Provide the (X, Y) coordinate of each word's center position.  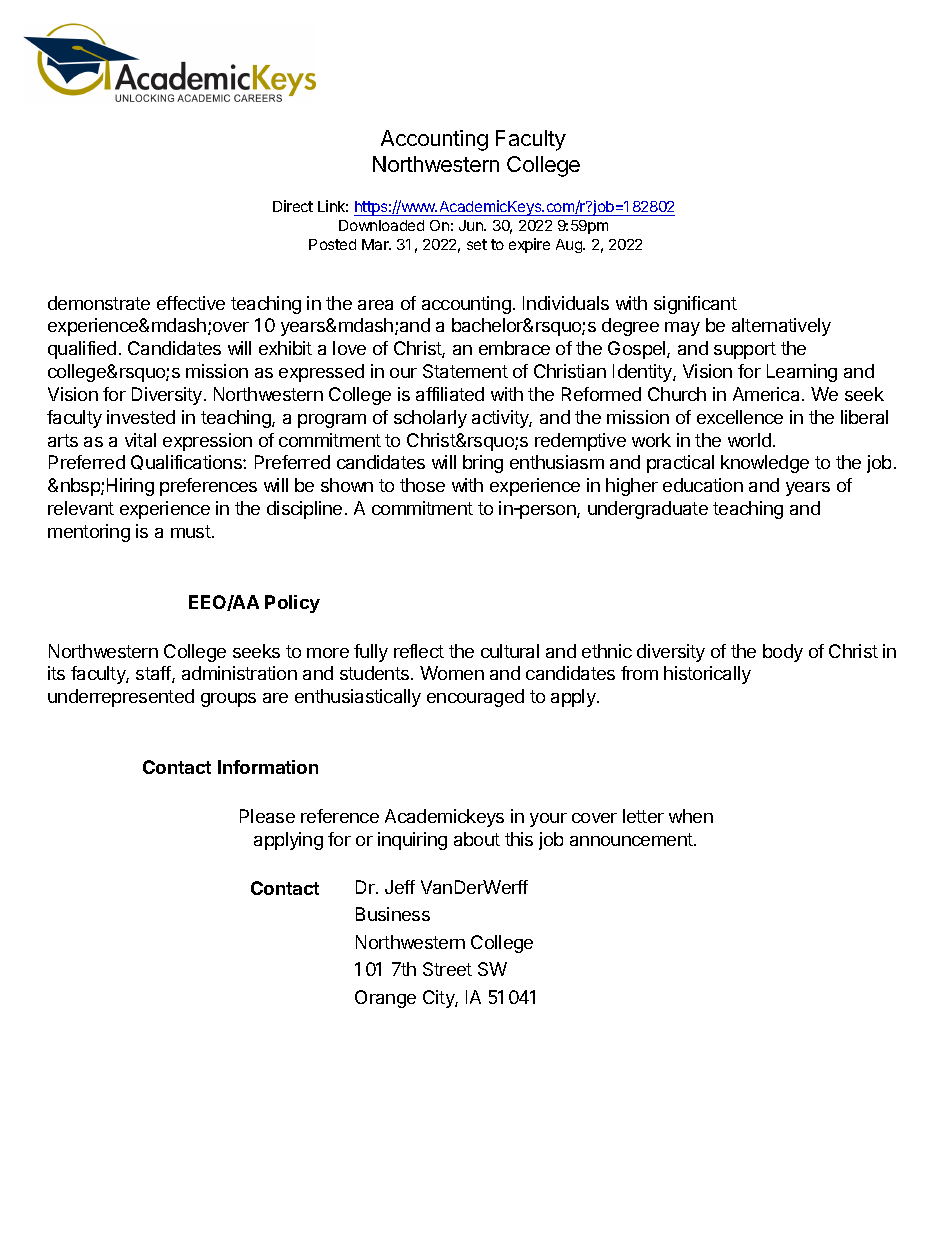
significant (695, 305)
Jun (472, 225)
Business (393, 914)
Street (447, 969)
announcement (632, 839)
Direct (293, 206)
